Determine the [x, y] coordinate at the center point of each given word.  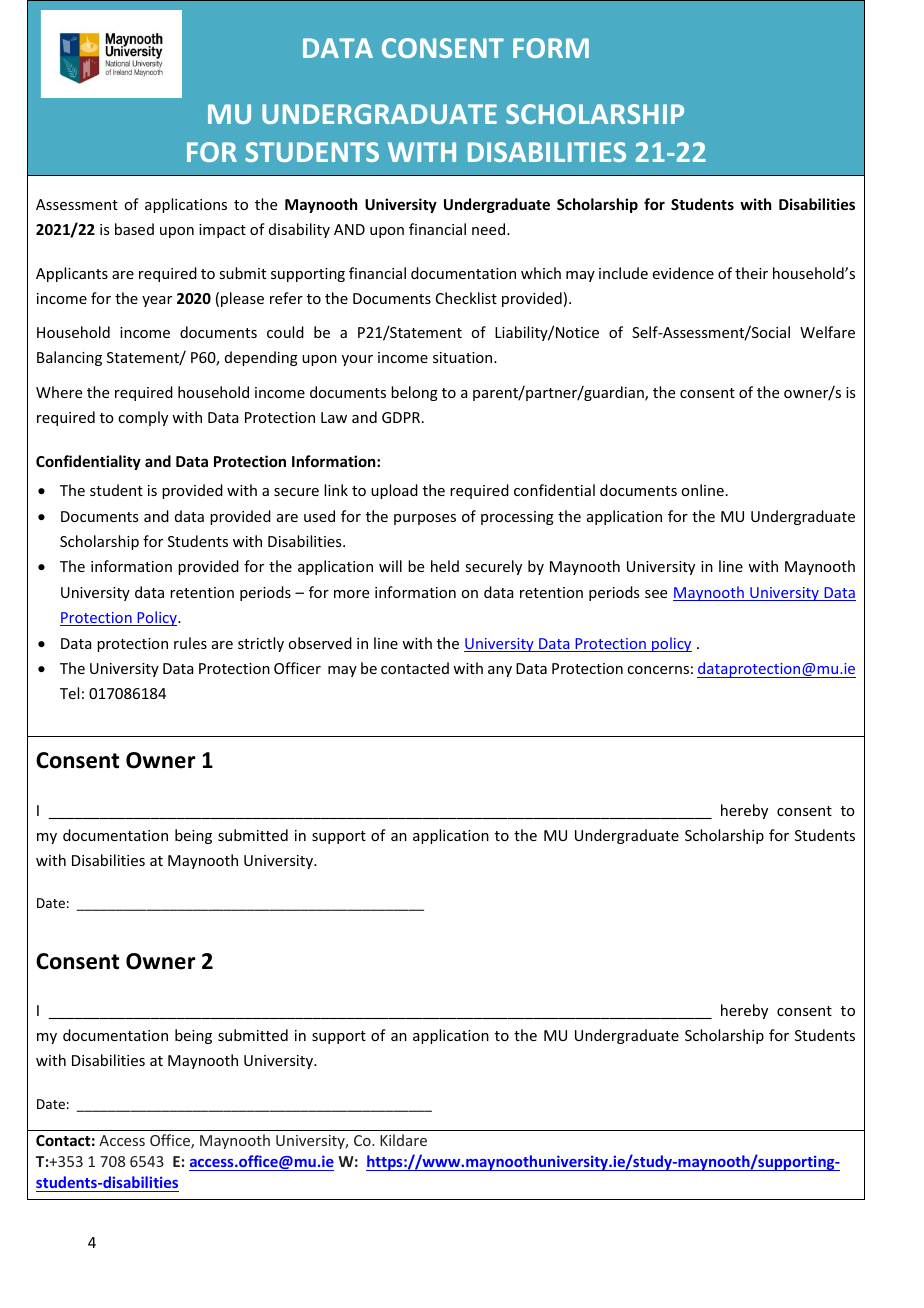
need [490, 229]
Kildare [403, 1140]
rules [190, 643]
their [751, 273]
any [500, 671]
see [656, 594]
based [134, 229]
